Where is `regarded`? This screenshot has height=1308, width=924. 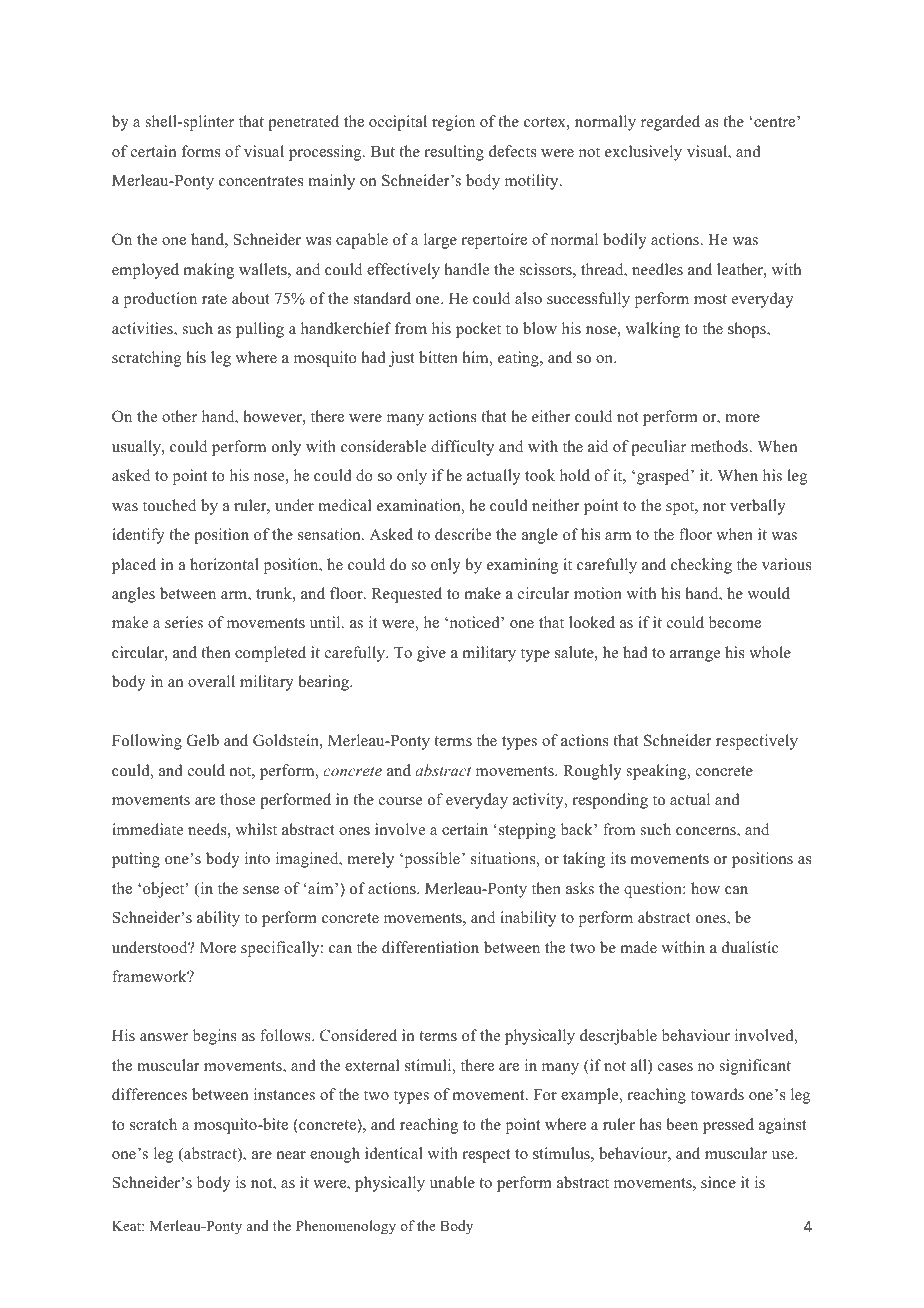 regarded is located at coordinates (670, 123).
